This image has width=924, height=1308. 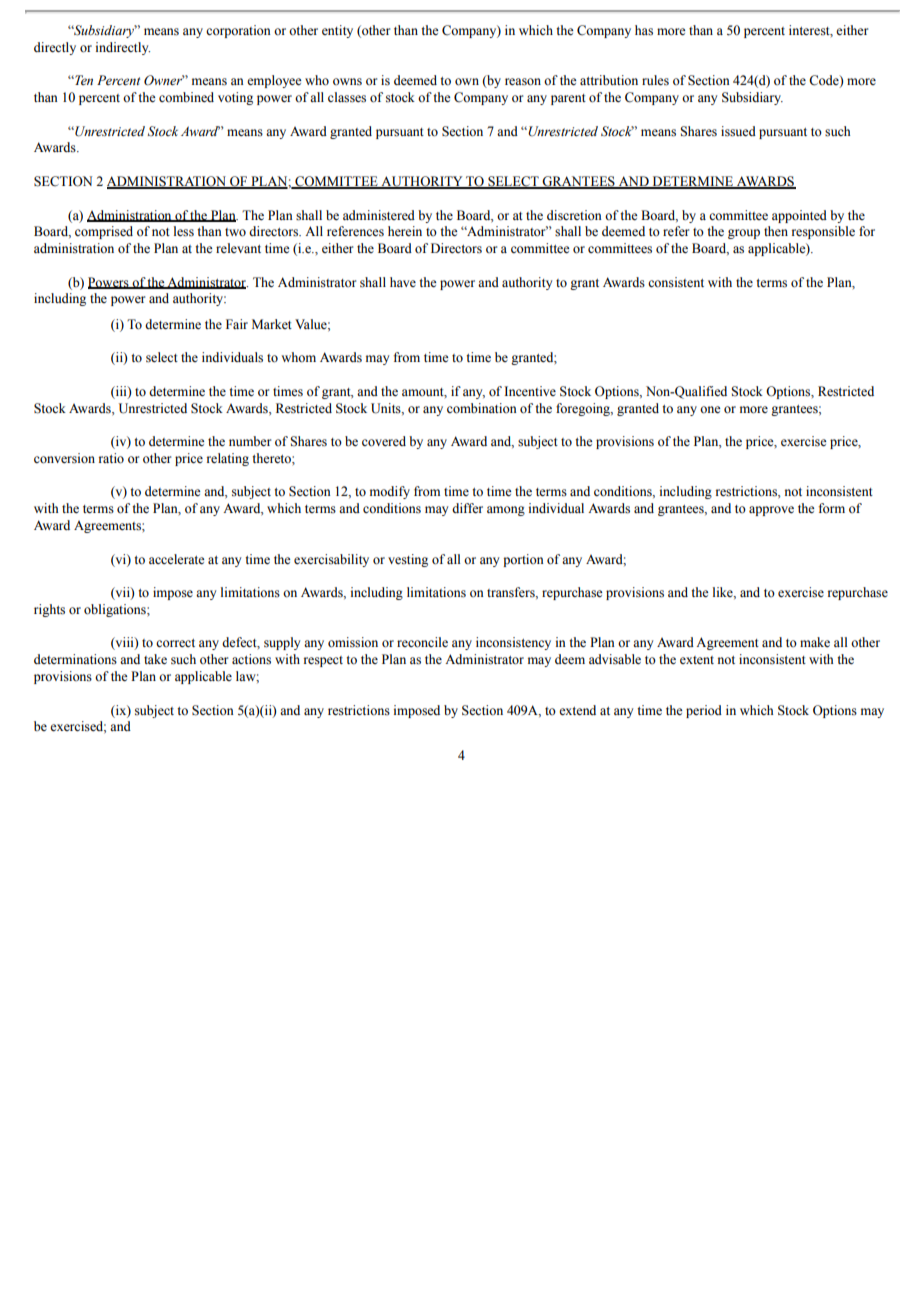 I want to click on one, so click(x=710, y=410).
